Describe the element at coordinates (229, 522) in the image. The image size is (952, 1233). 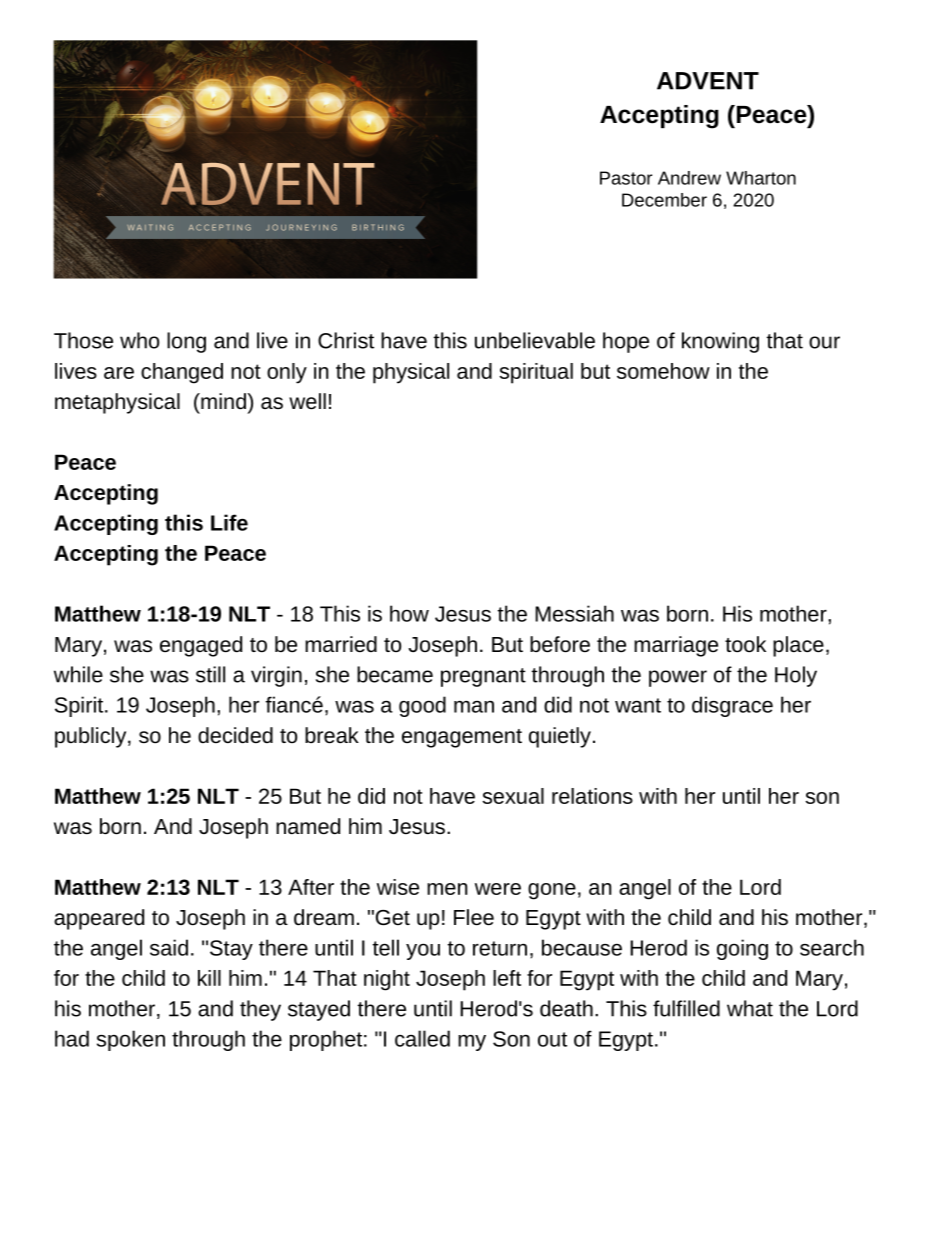
I see `Life` at that location.
